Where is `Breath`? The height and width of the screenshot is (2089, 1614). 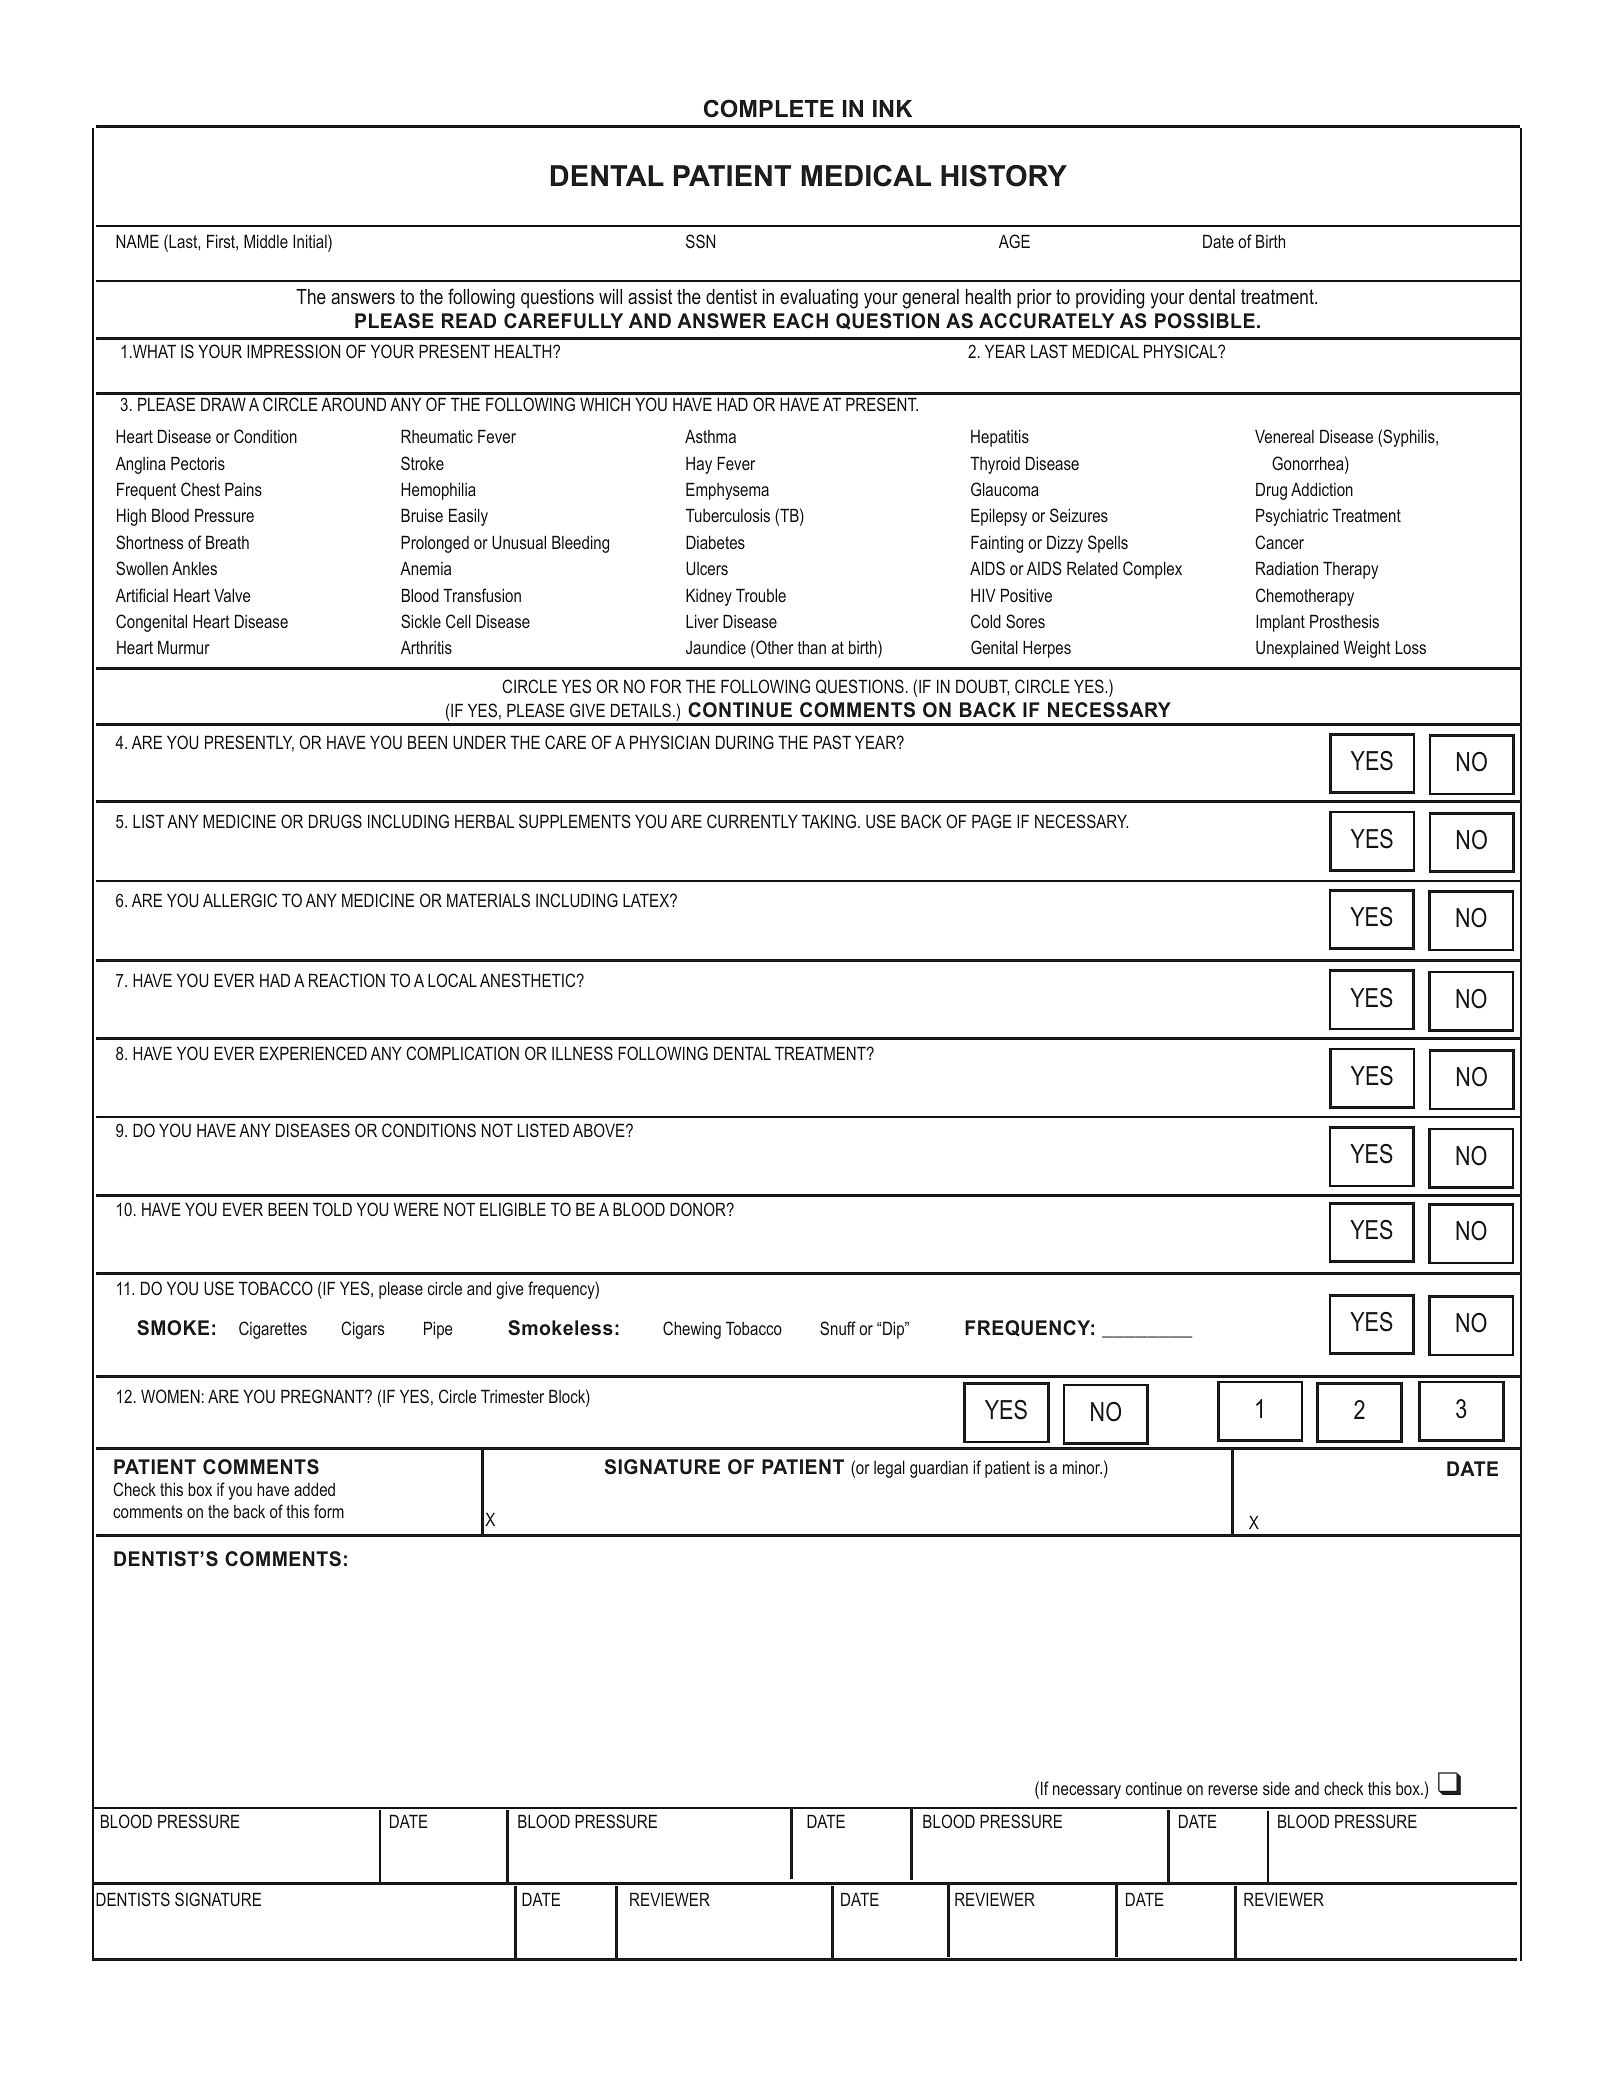
Breath is located at coordinates (227, 542).
